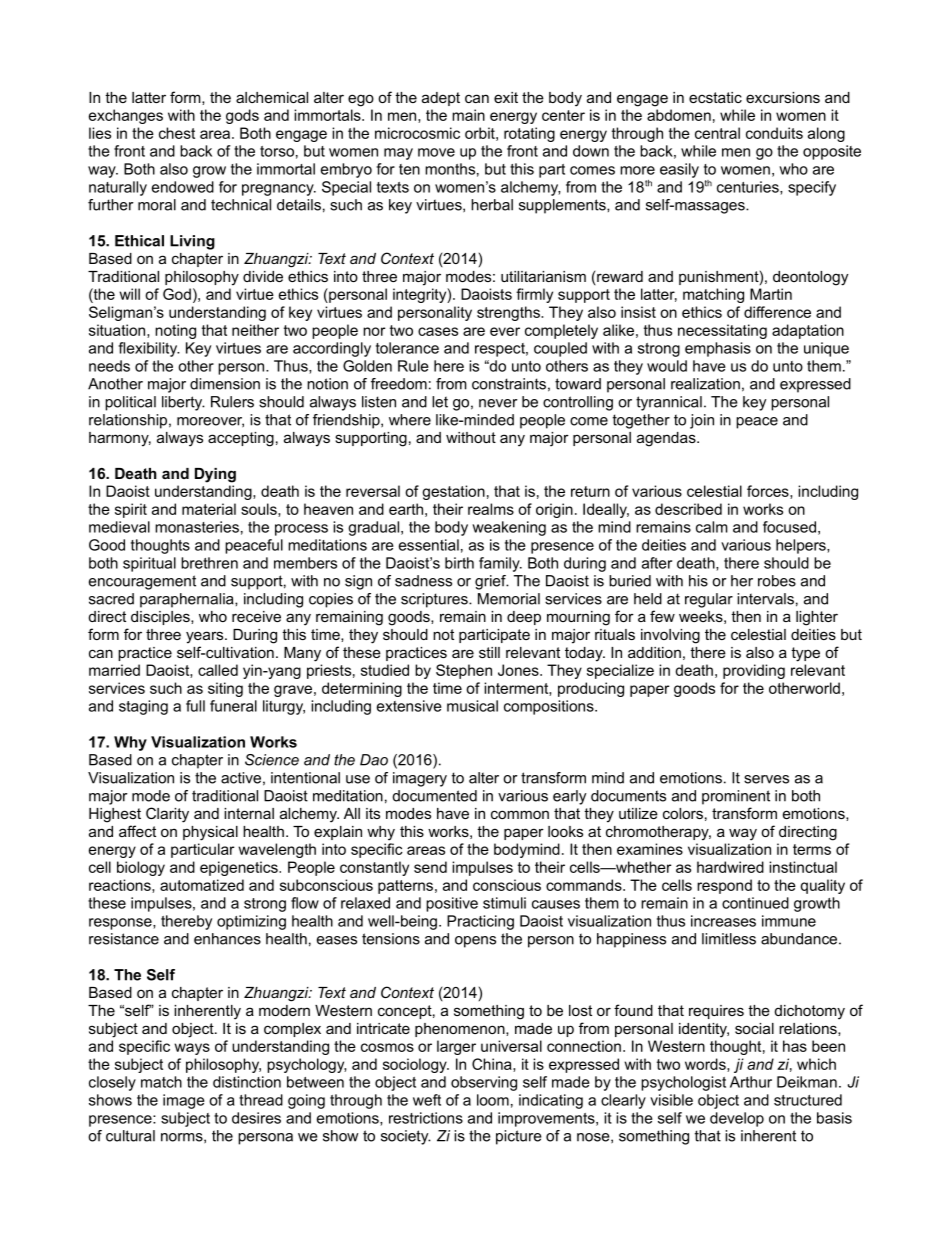  What do you see at coordinates (730, 867) in the document?
I see `hardwired` at bounding box center [730, 867].
